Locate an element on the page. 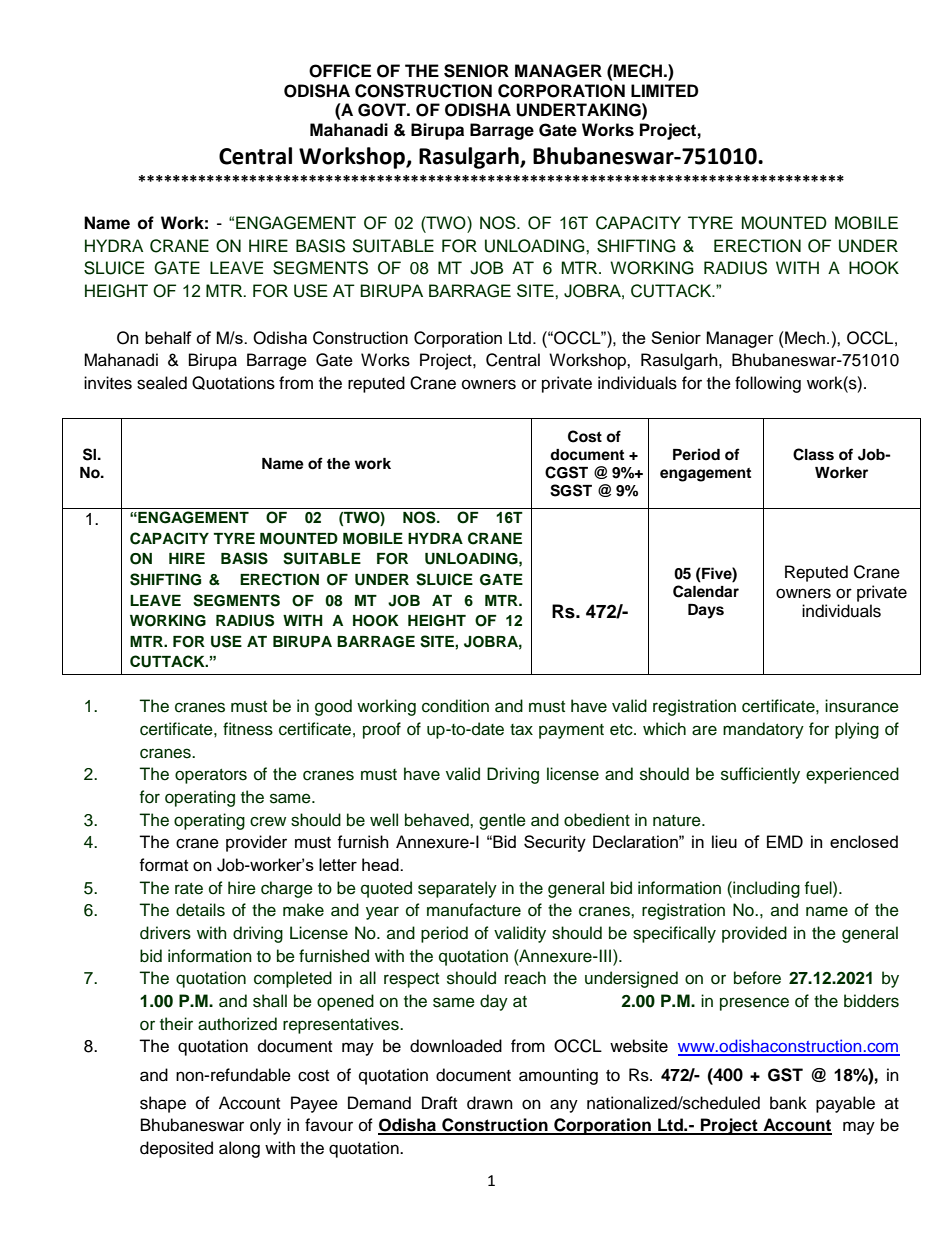  Class is located at coordinates (813, 454).
